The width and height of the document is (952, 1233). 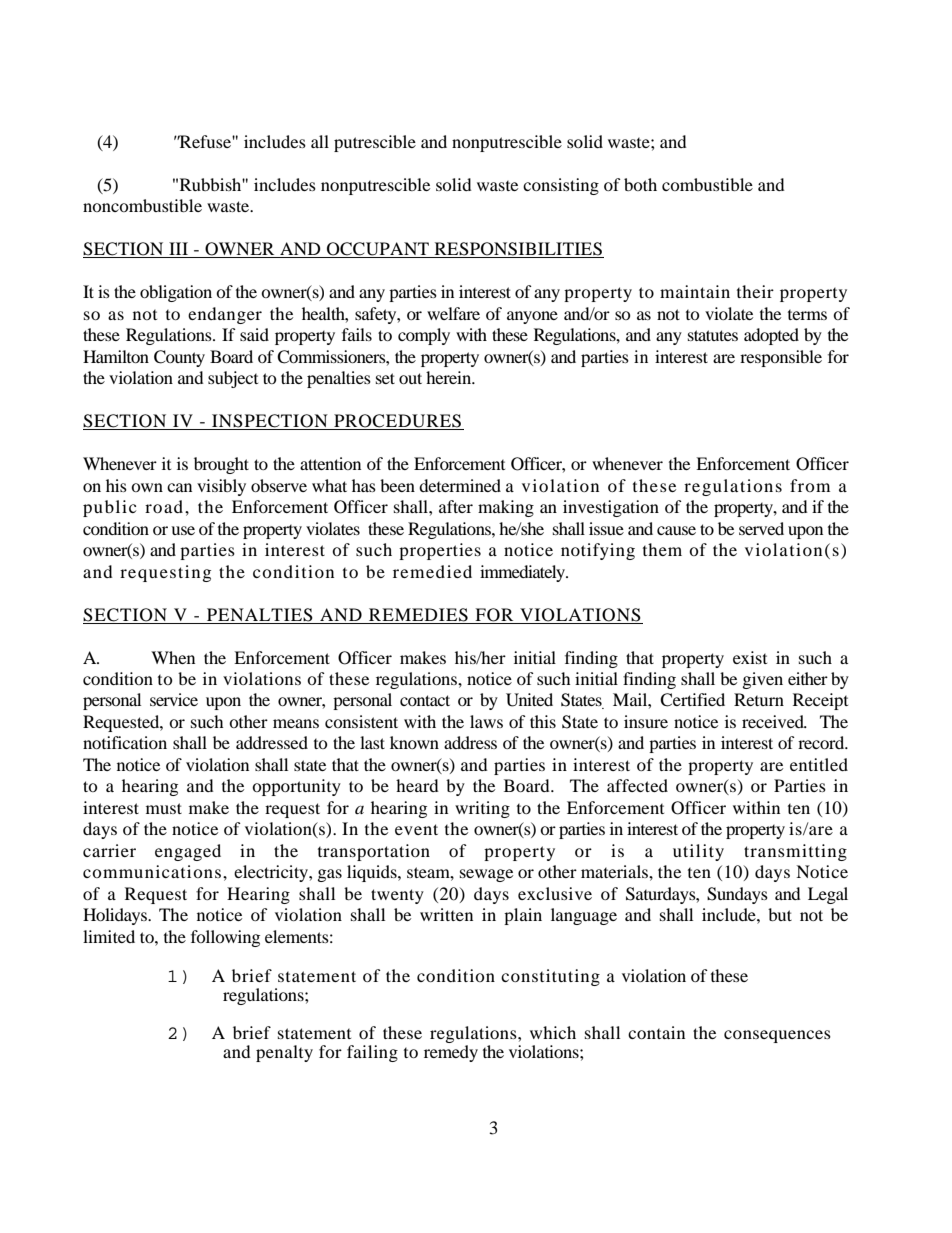 I want to click on RESPONSIBILITIES, so click(x=518, y=250).
